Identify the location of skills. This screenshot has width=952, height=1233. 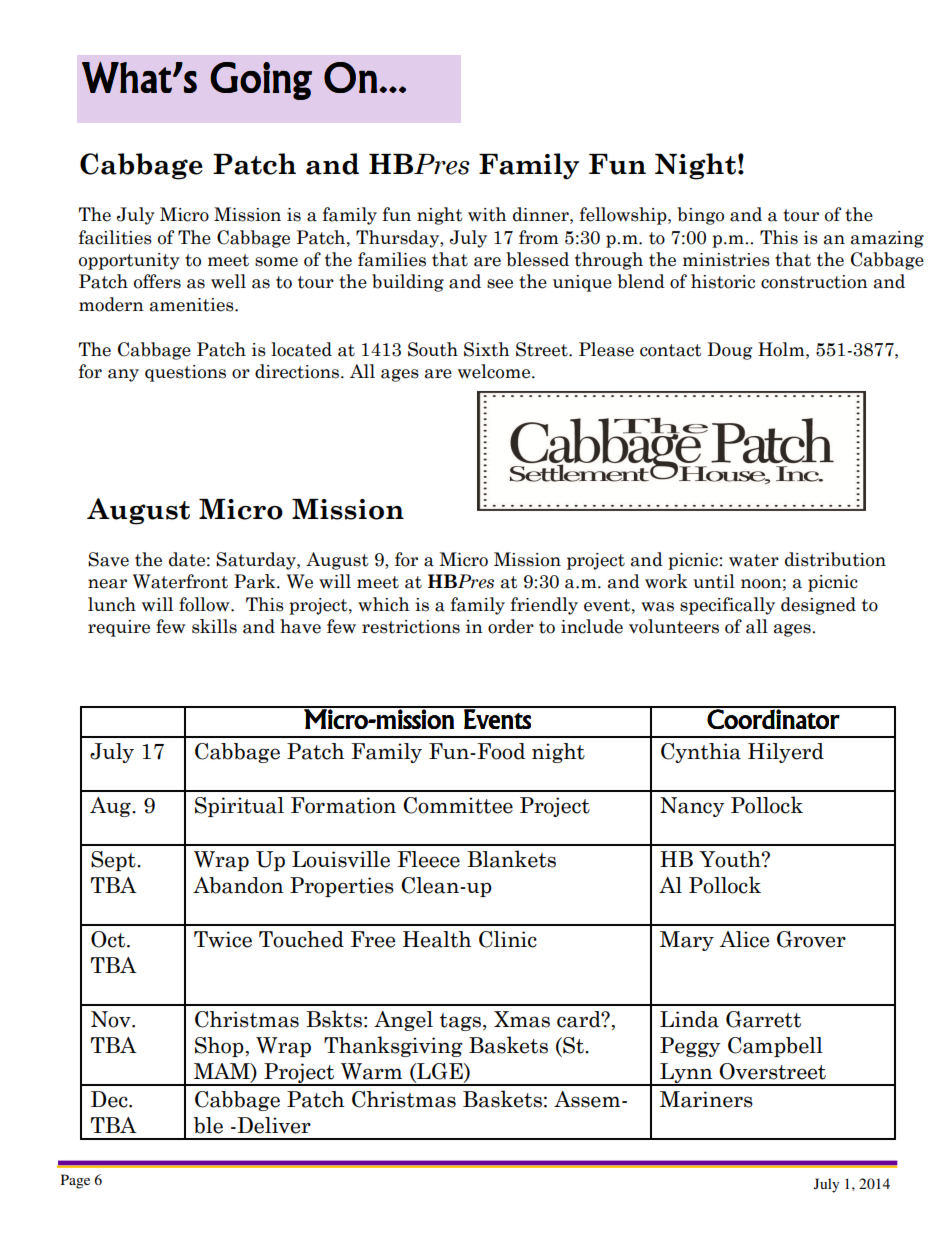
(214, 626).
